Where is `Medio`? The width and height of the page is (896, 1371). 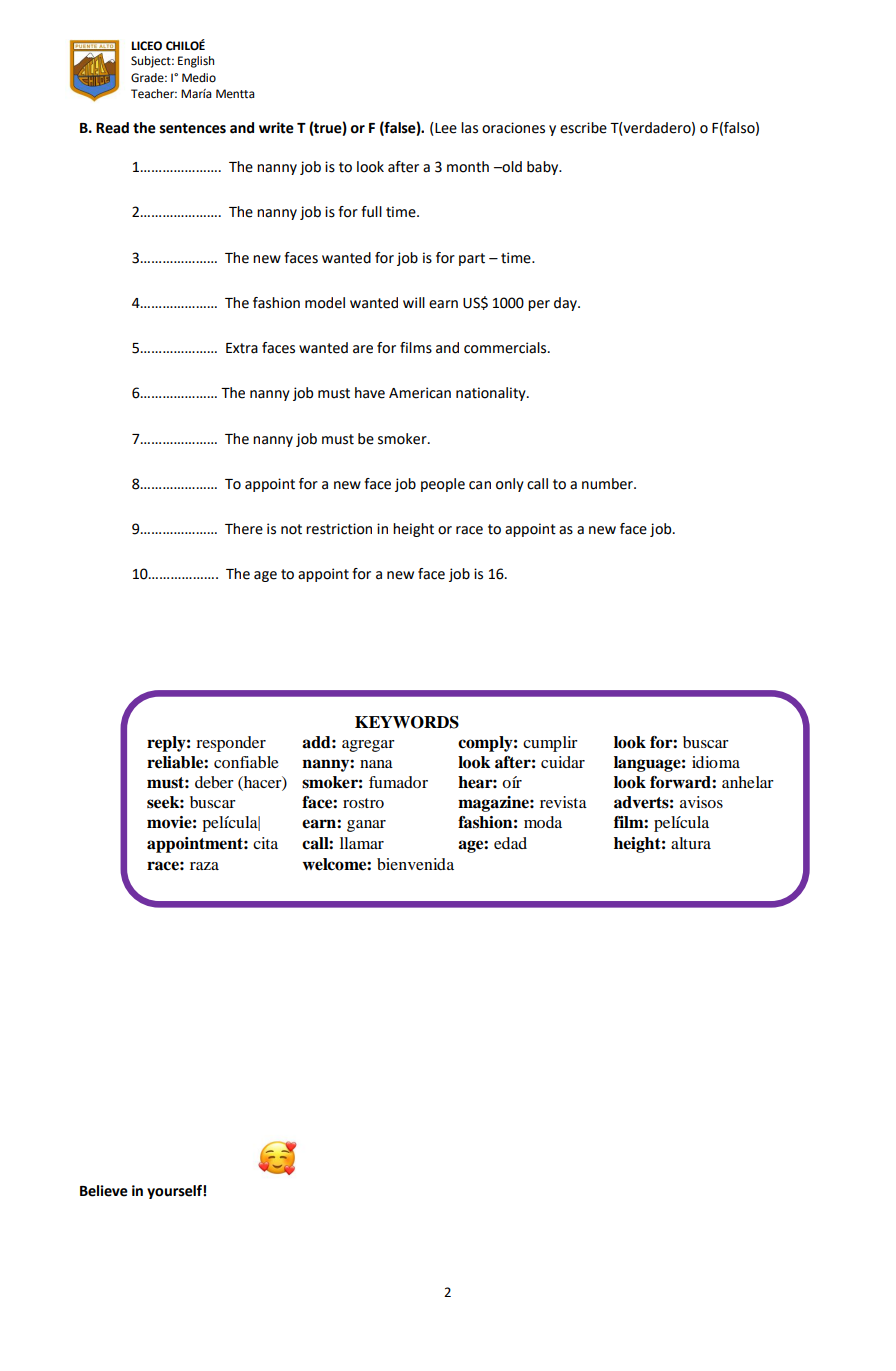
Medio is located at coordinates (199, 78).
